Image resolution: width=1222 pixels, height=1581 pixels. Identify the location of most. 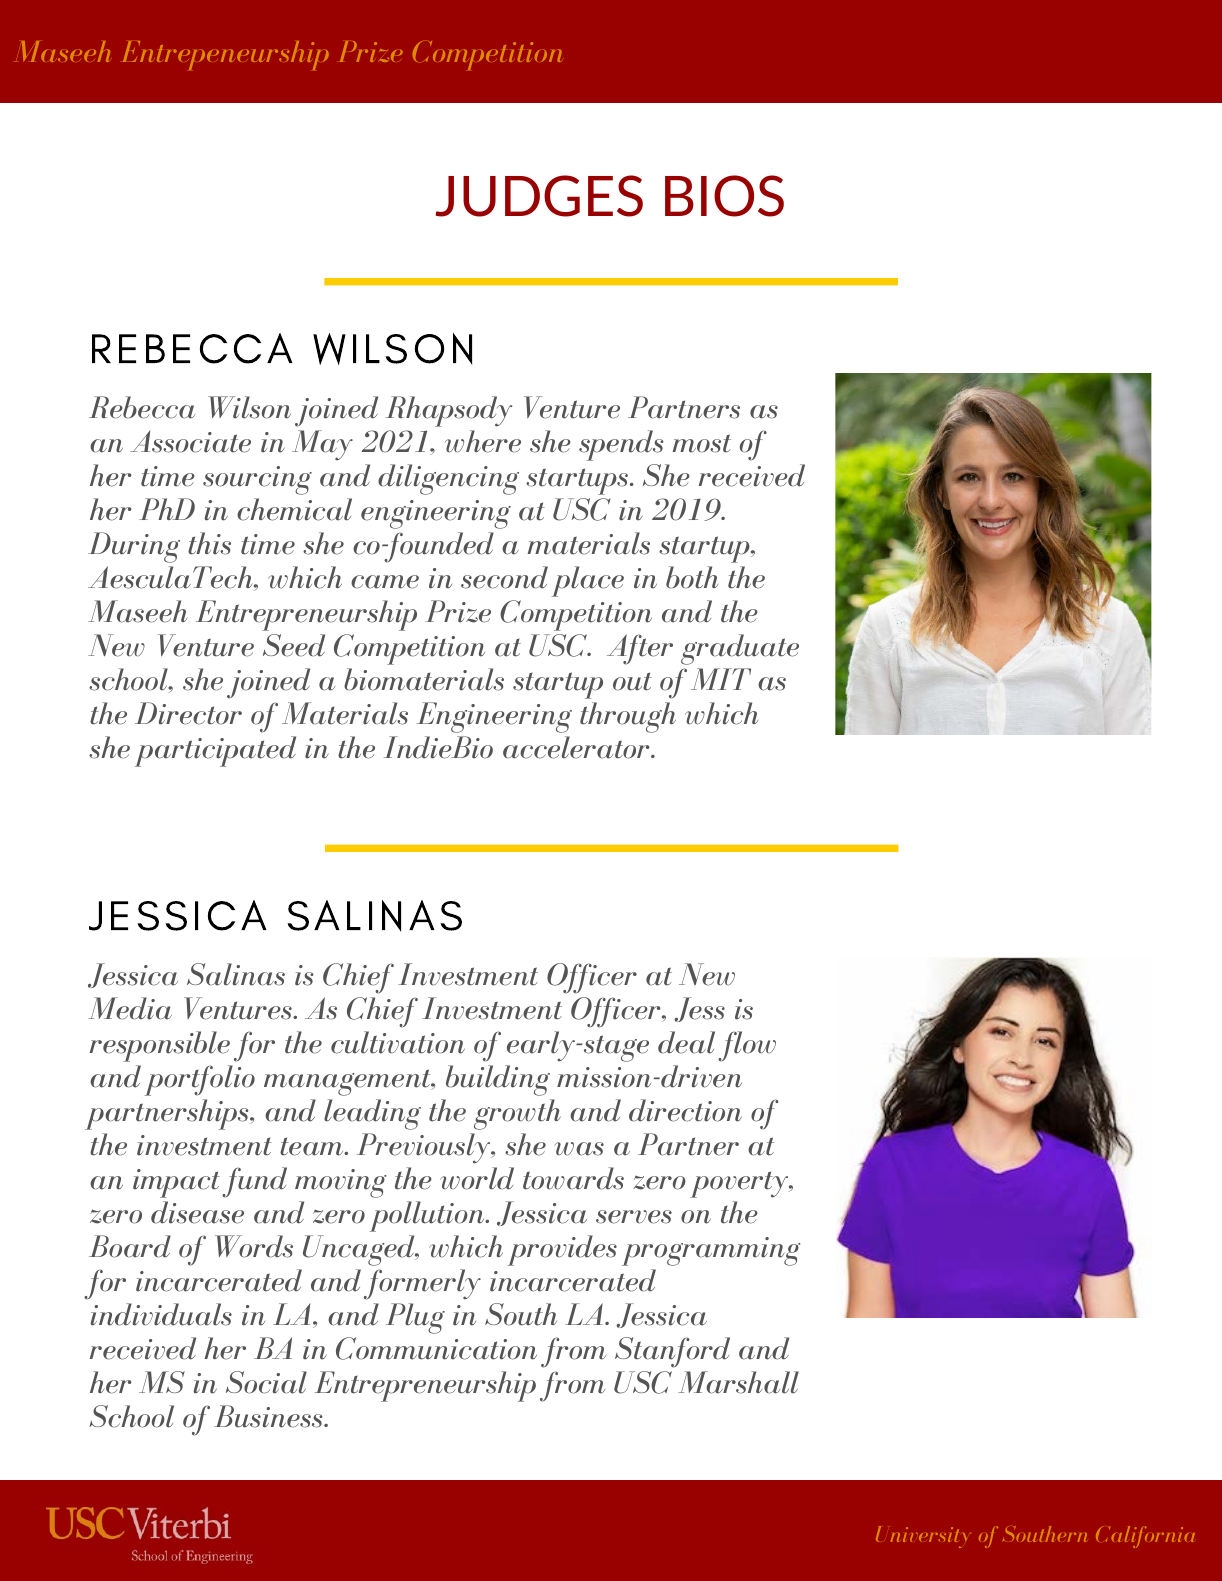
(701, 443).
